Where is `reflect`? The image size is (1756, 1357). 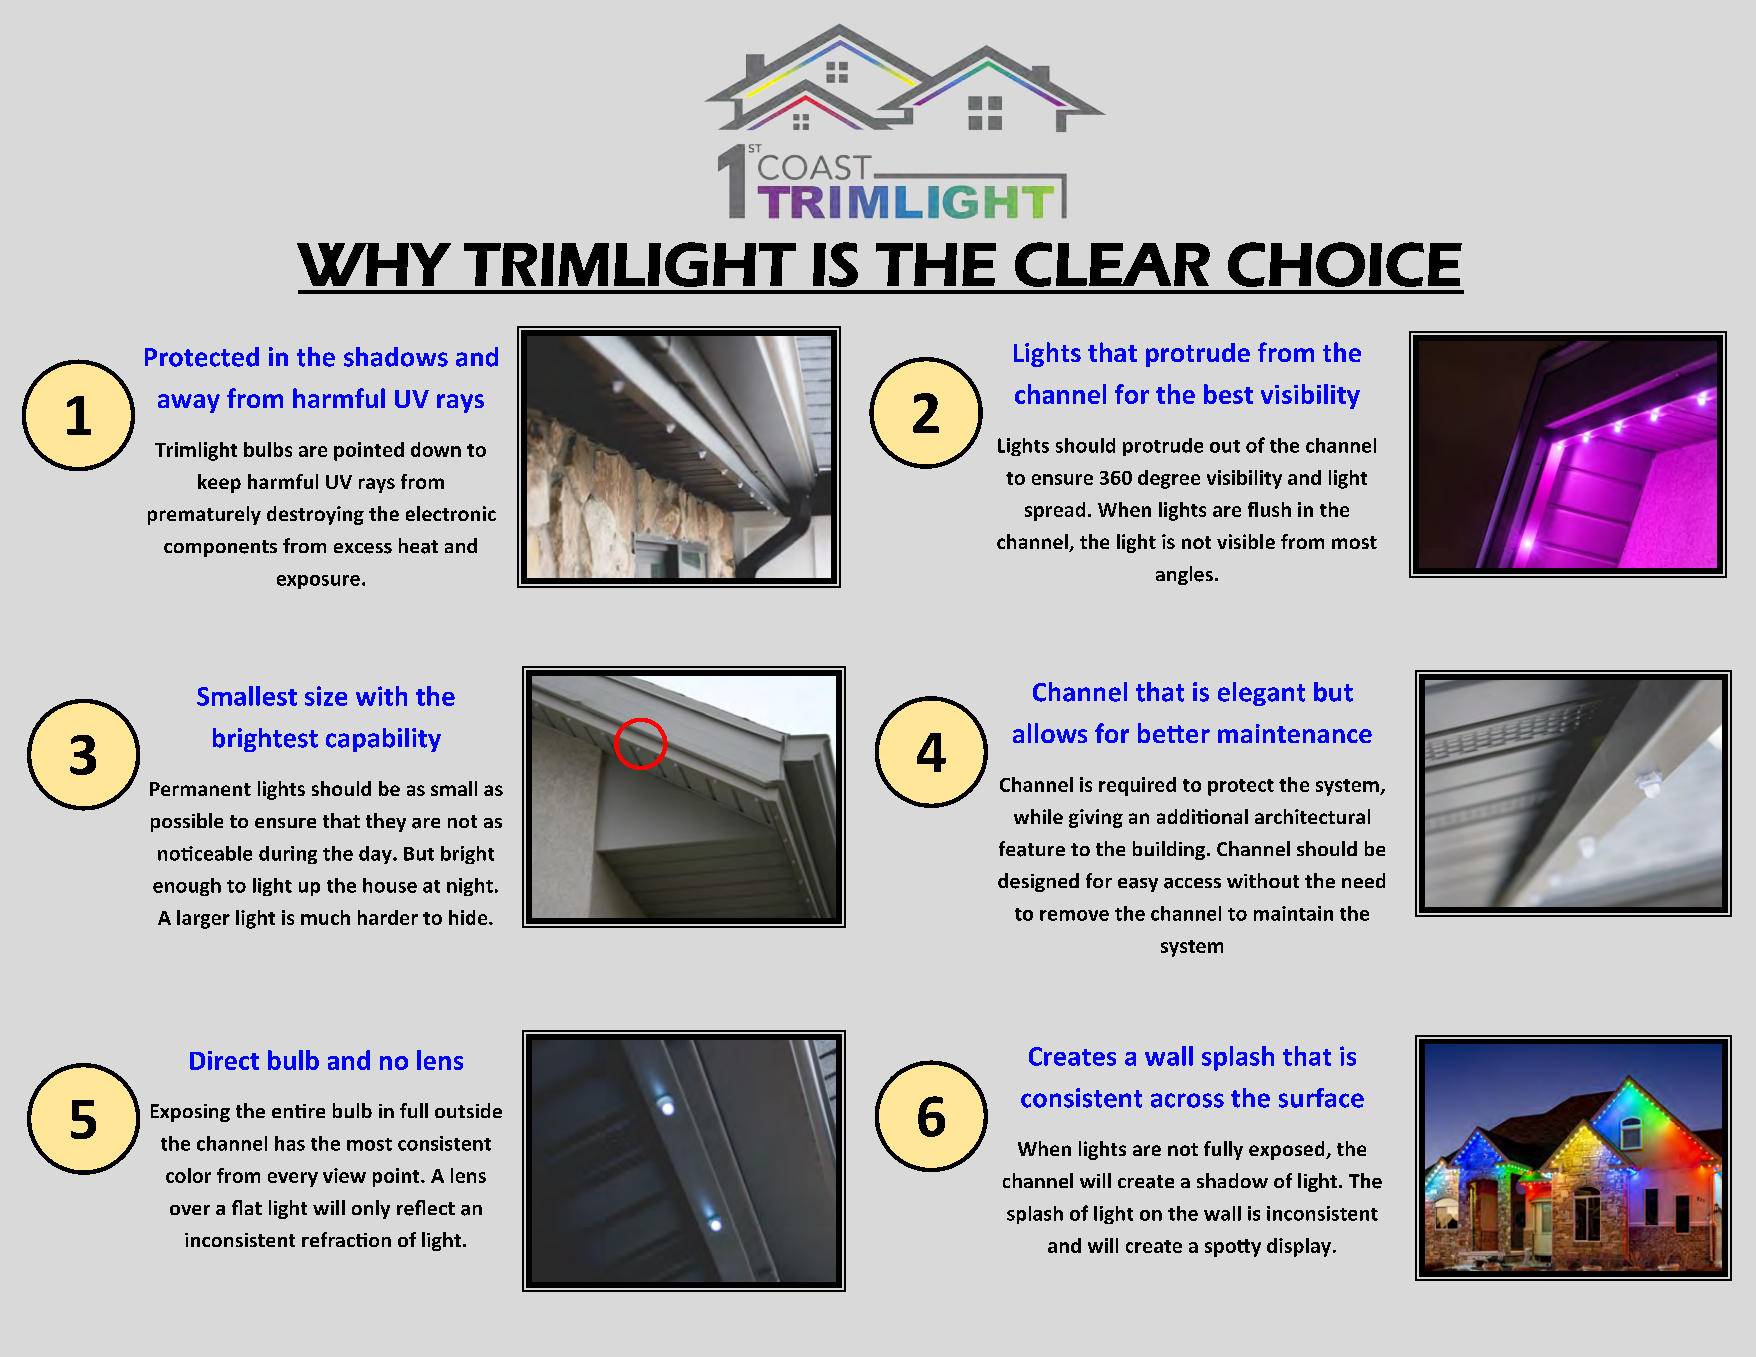
reflect is located at coordinates (426, 1208).
